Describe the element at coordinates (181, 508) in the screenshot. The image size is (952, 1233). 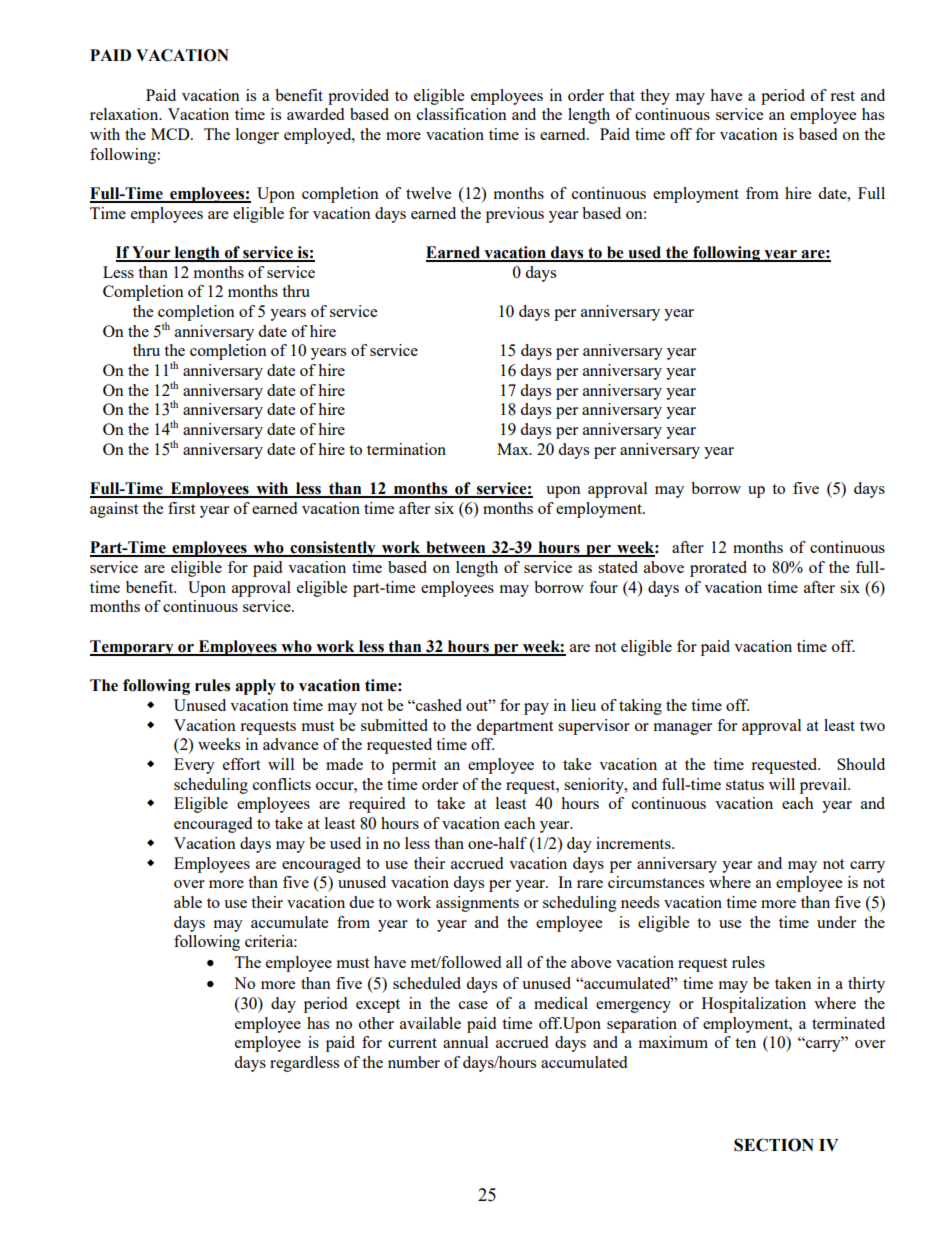
I see `first` at that location.
